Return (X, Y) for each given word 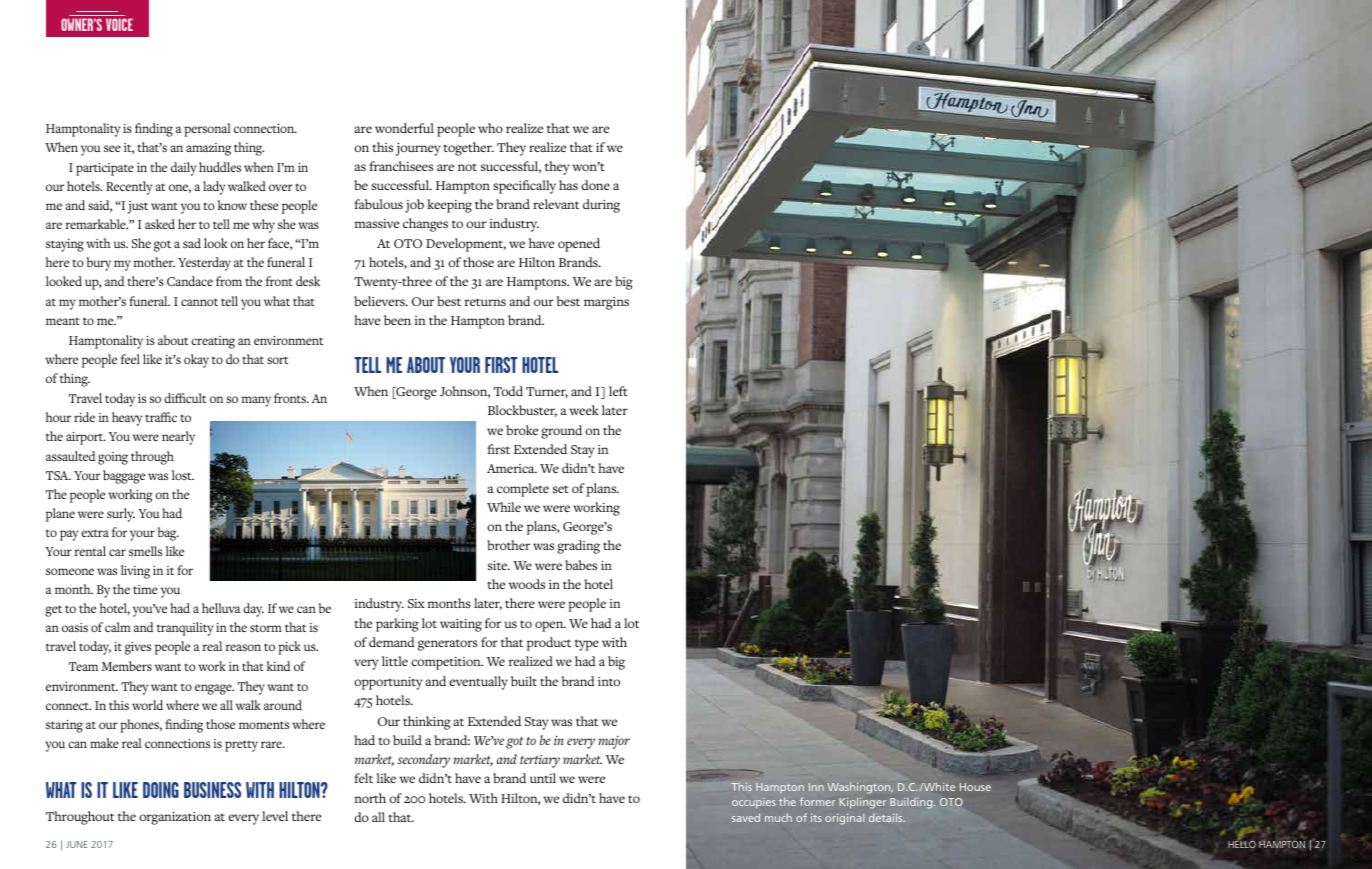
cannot (199, 302)
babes (581, 565)
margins (606, 303)
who (490, 128)
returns (485, 302)
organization (175, 818)
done (595, 185)
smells (145, 551)
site (498, 565)
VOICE (119, 24)
